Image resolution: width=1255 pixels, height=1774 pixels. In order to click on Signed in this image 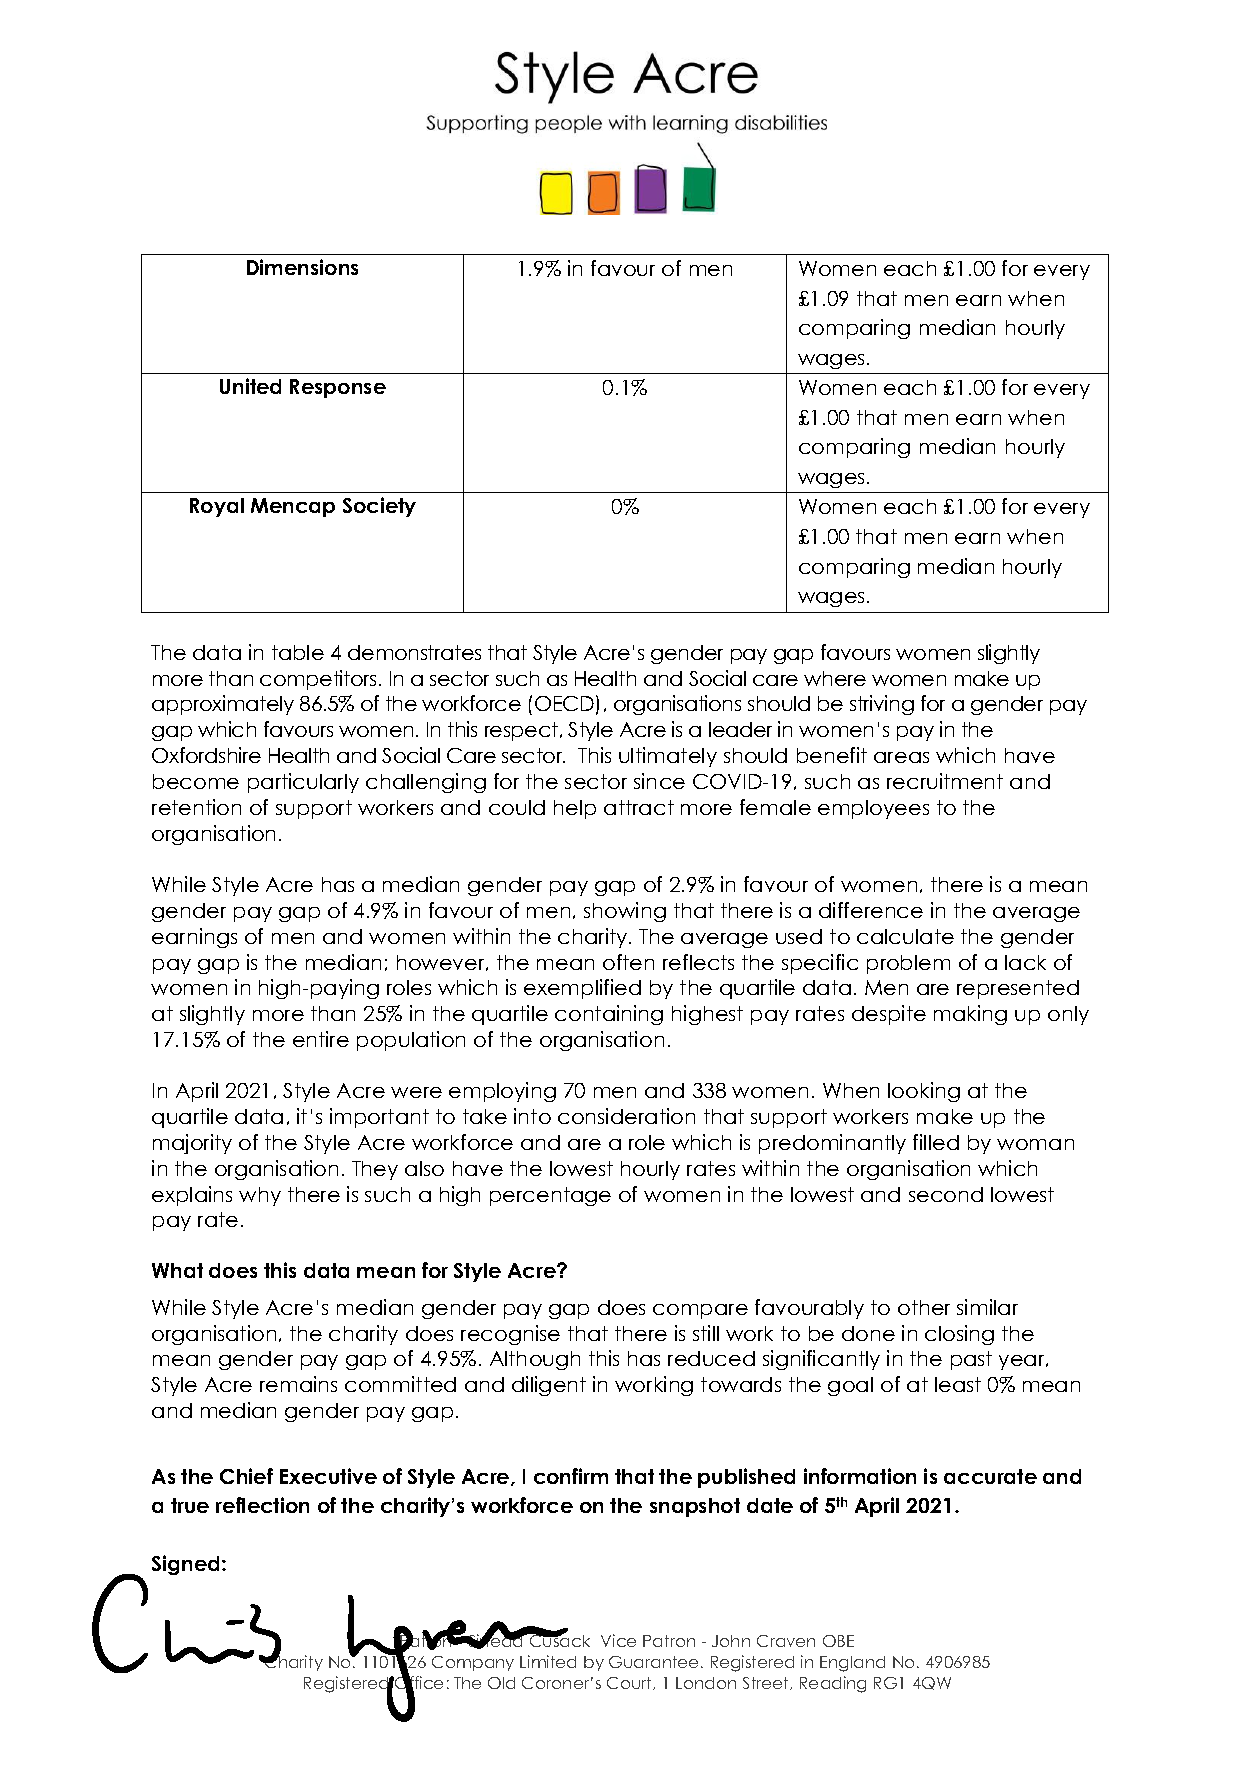, I will do `click(187, 1565)`.
